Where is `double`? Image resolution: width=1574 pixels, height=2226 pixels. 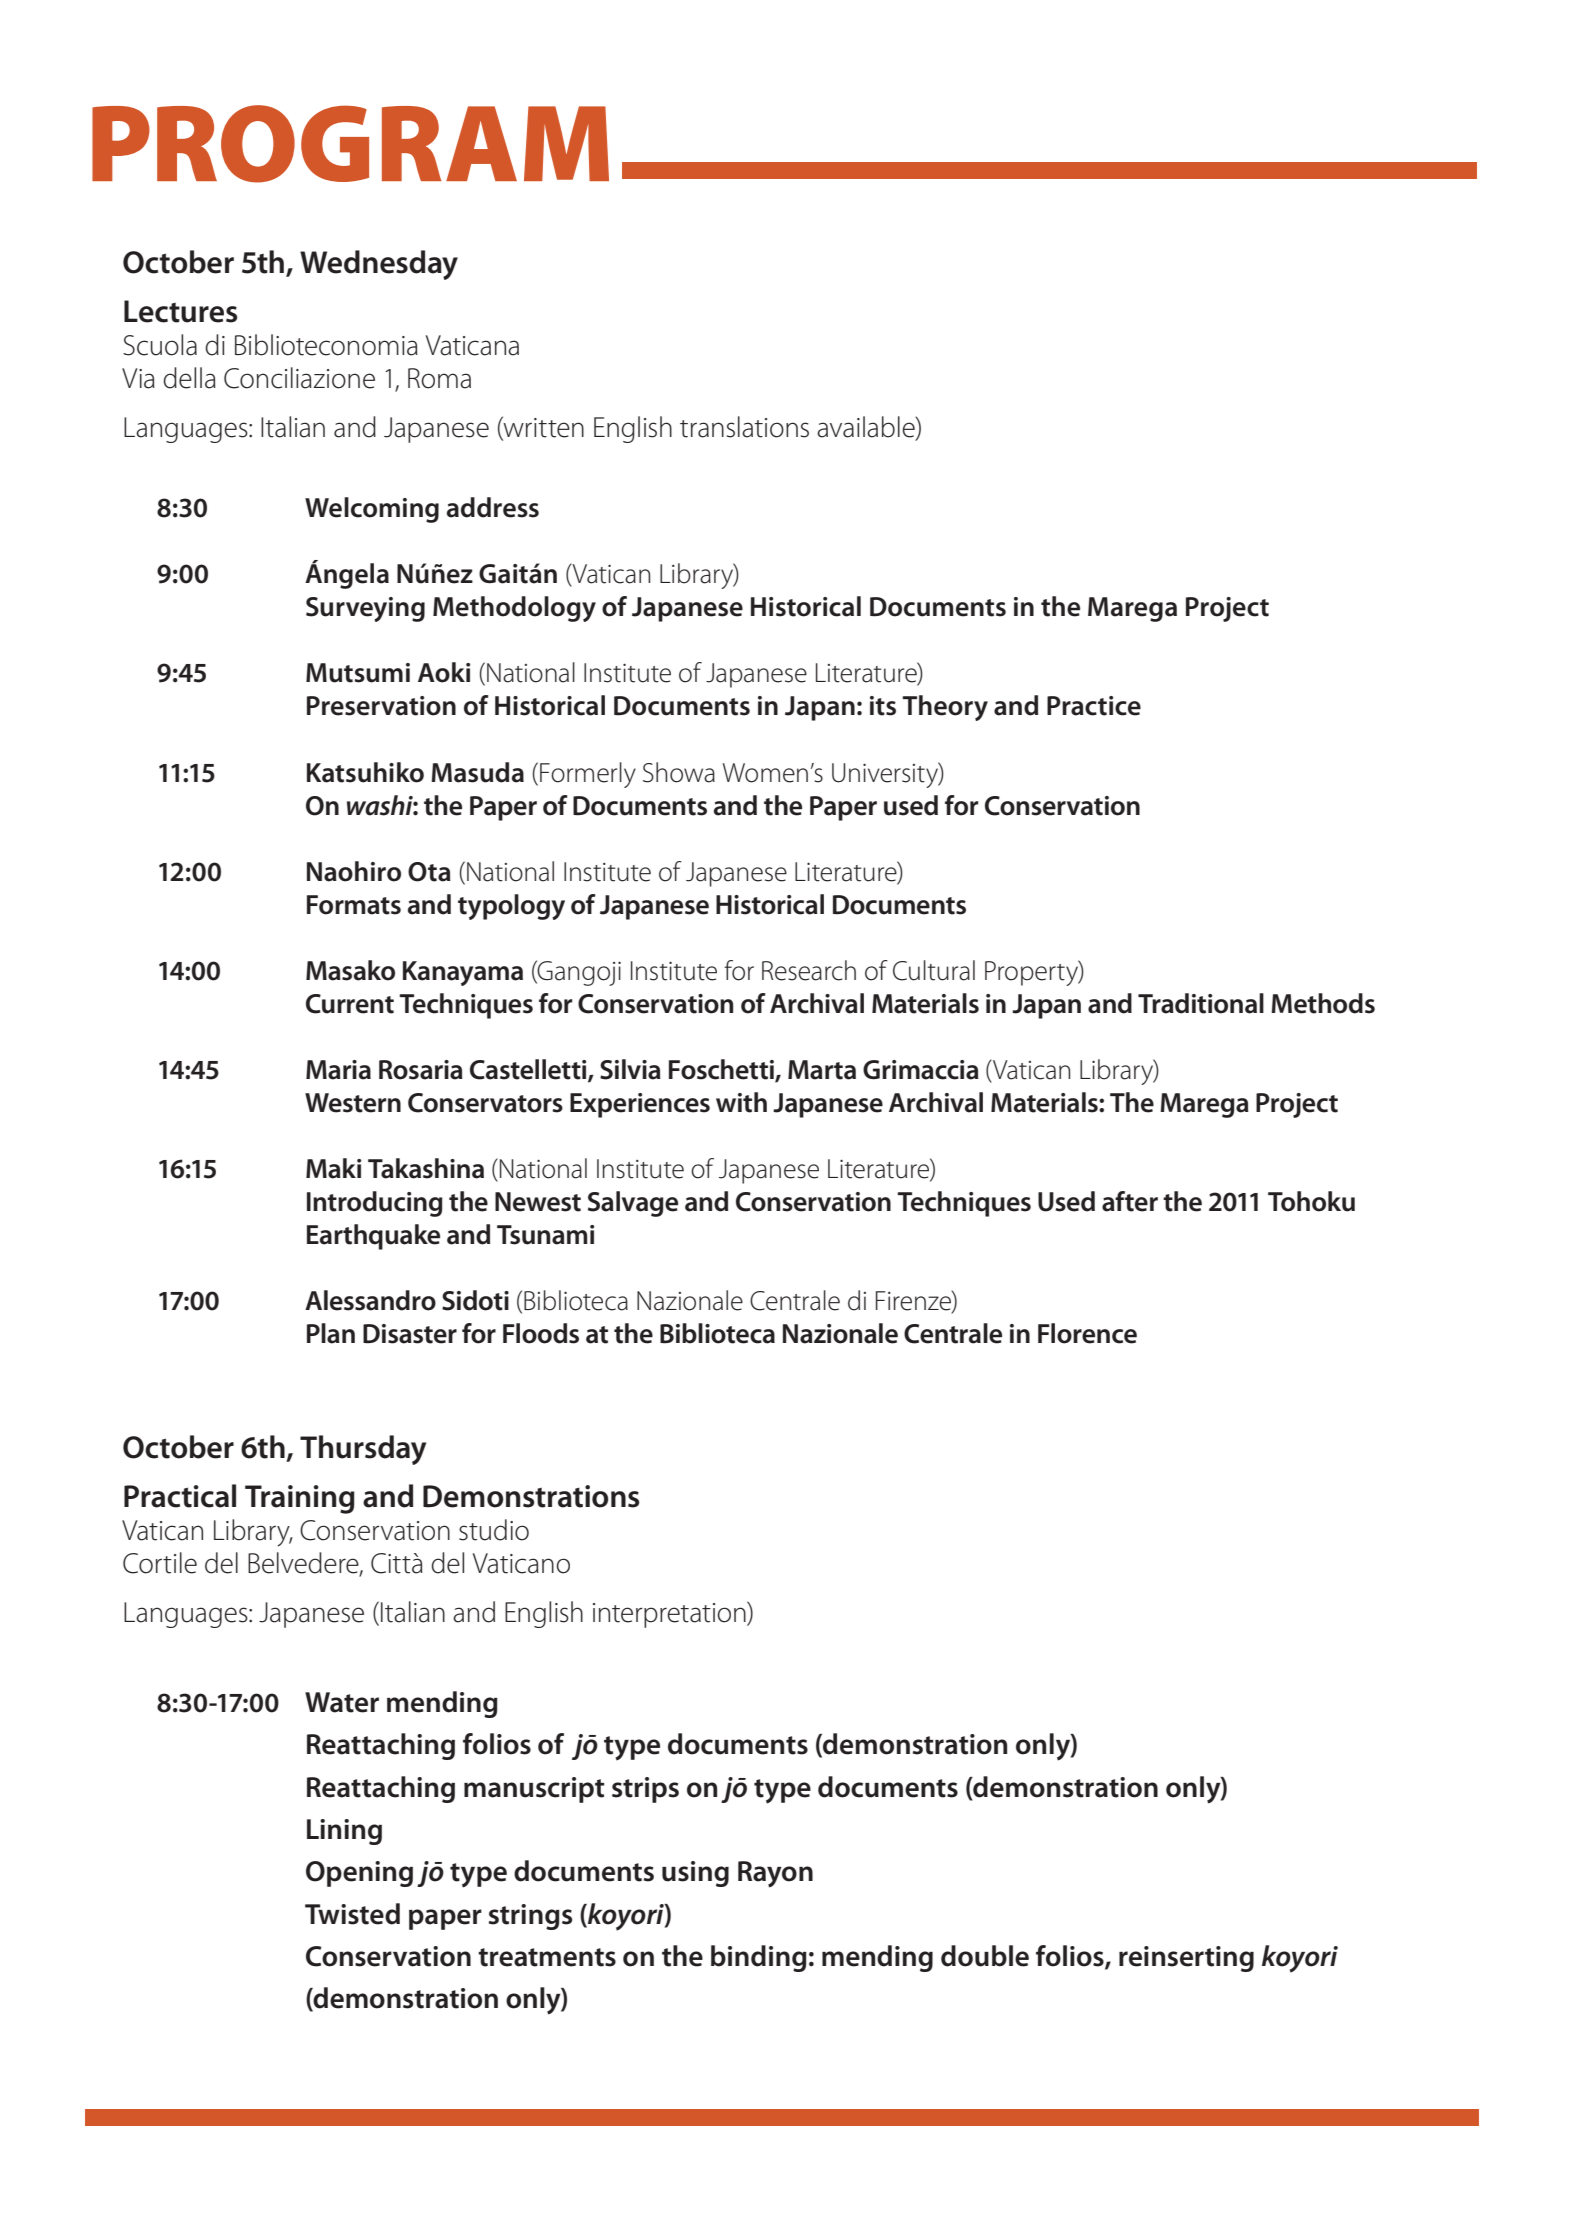
double is located at coordinates (985, 1956).
